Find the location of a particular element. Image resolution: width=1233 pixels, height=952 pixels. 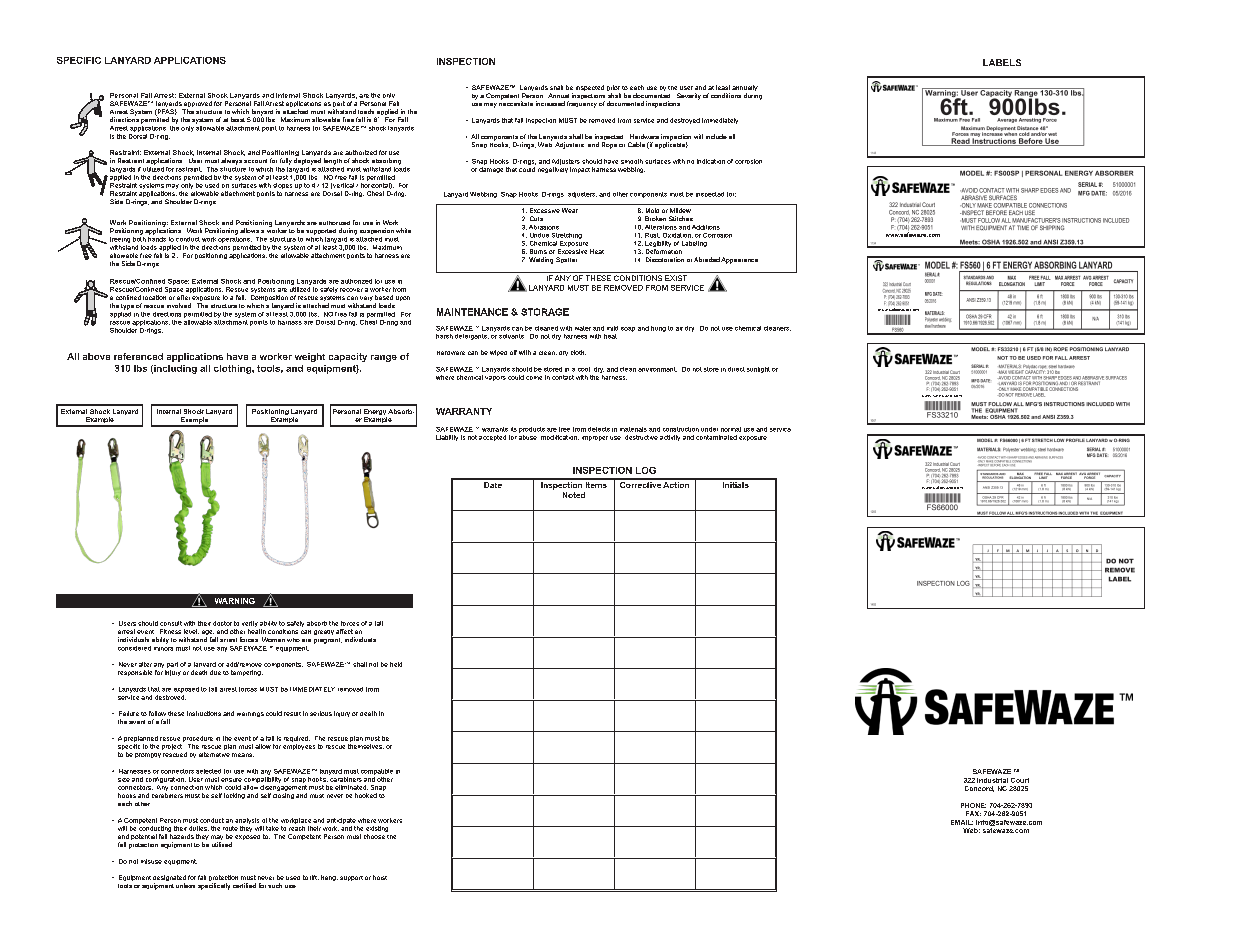

increased is located at coordinates (550, 103).
